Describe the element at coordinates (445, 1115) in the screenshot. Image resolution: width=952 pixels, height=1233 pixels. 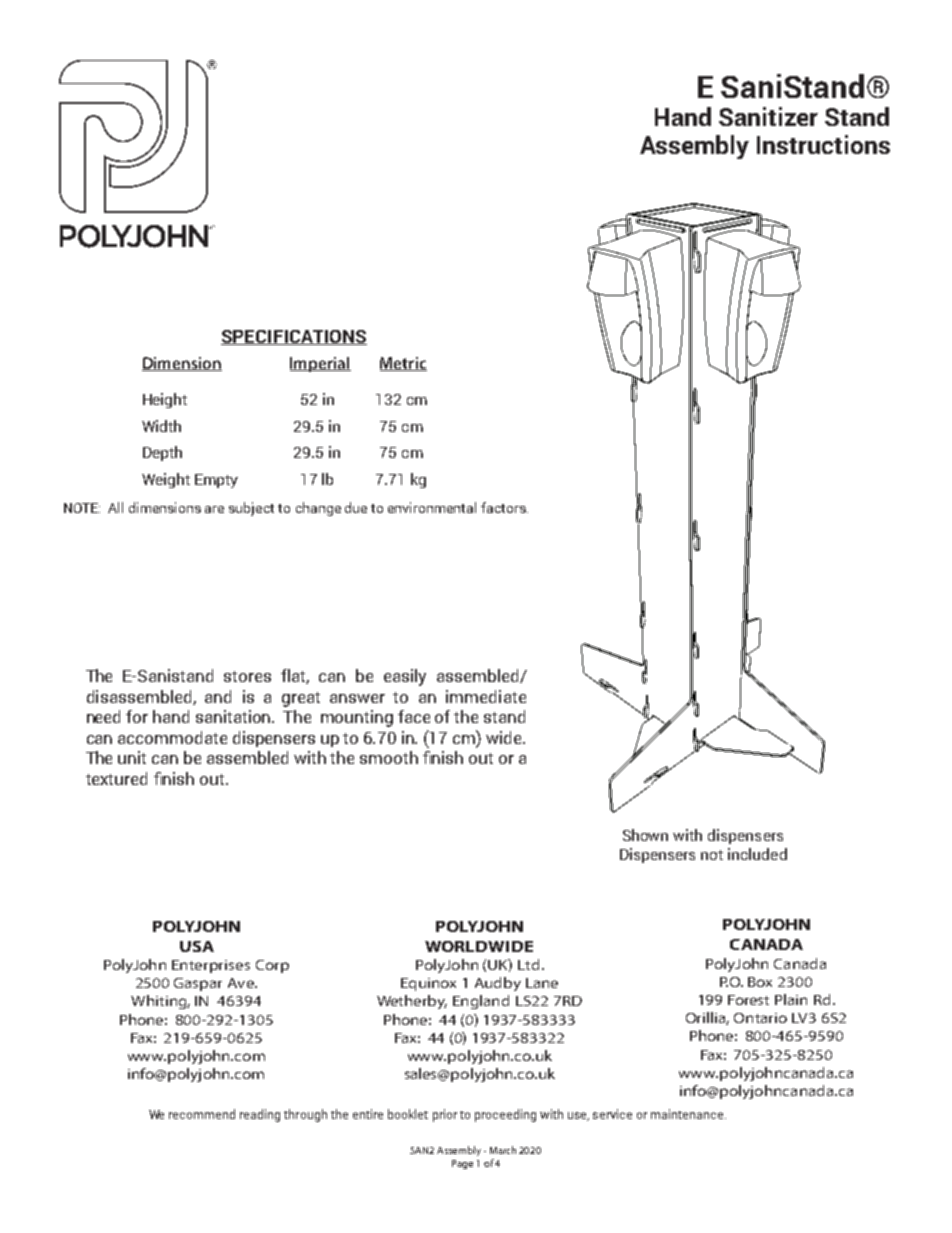
I see `prior` at that location.
